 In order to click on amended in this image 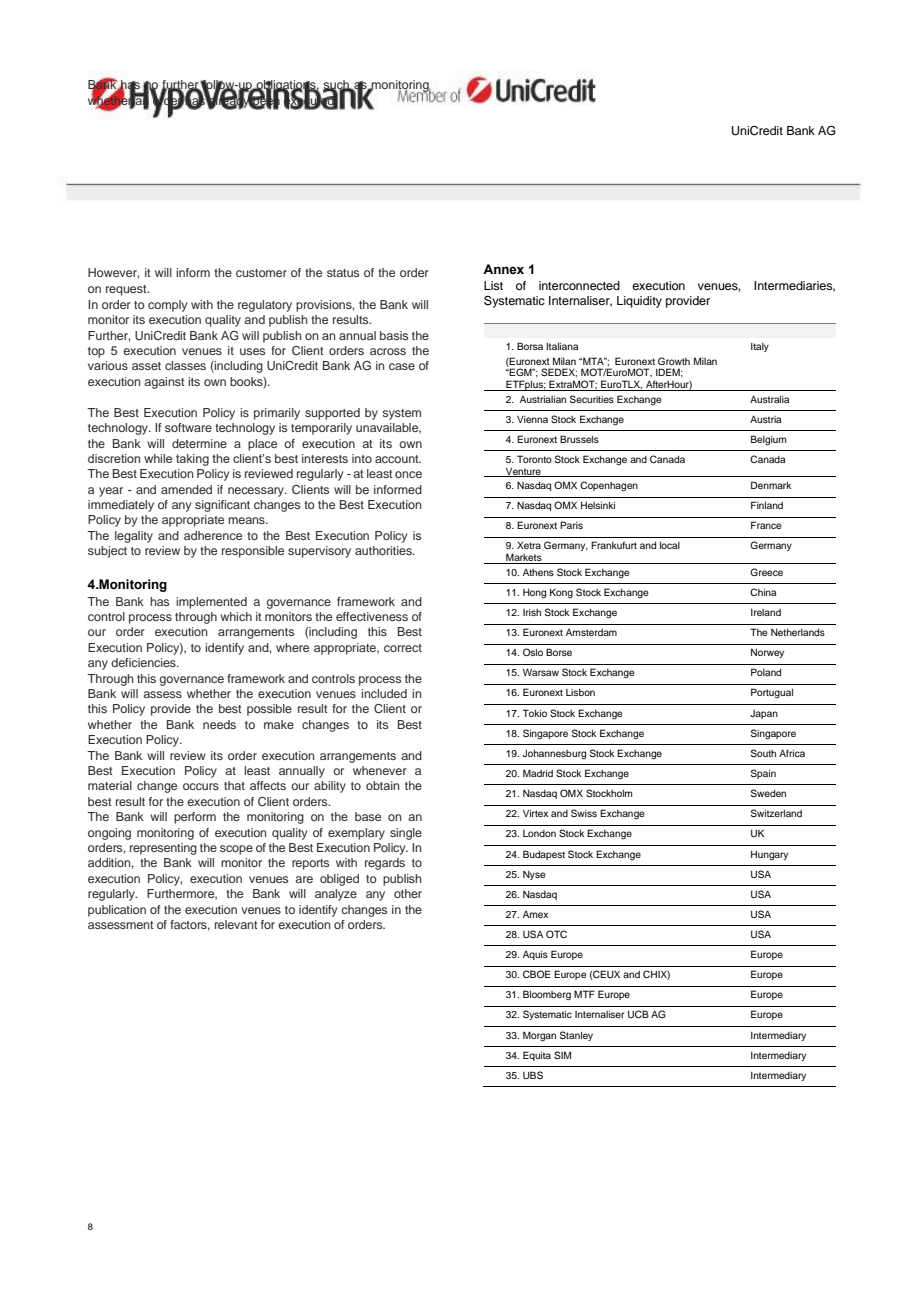, I will do `click(186, 489)`.
